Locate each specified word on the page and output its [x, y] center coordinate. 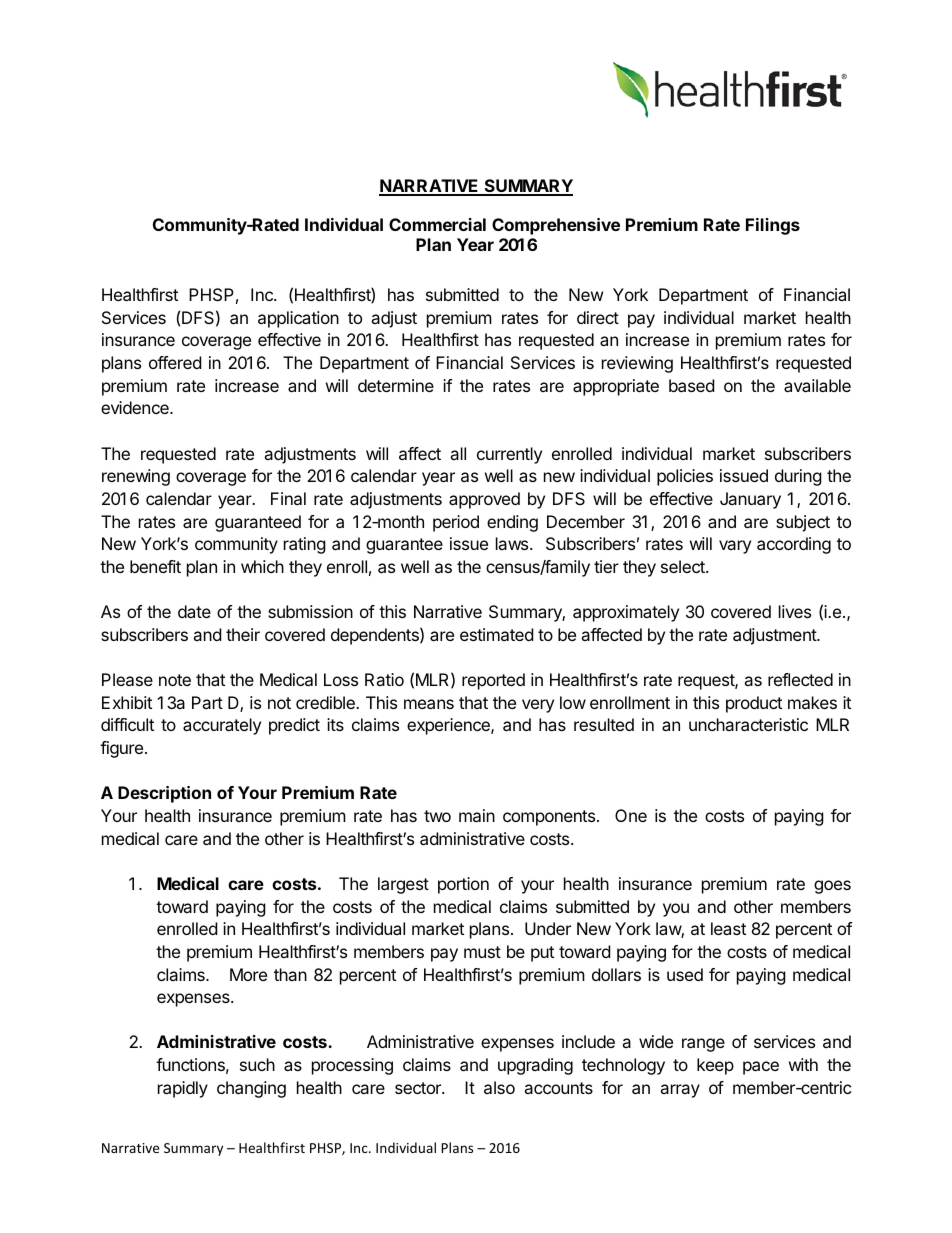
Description [164, 794]
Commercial [437, 224]
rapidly [183, 1089]
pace [761, 1068]
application [298, 319]
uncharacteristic [748, 724]
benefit [155, 566]
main [477, 815]
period [456, 523]
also [499, 1087]
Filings [773, 226]
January [750, 500]
